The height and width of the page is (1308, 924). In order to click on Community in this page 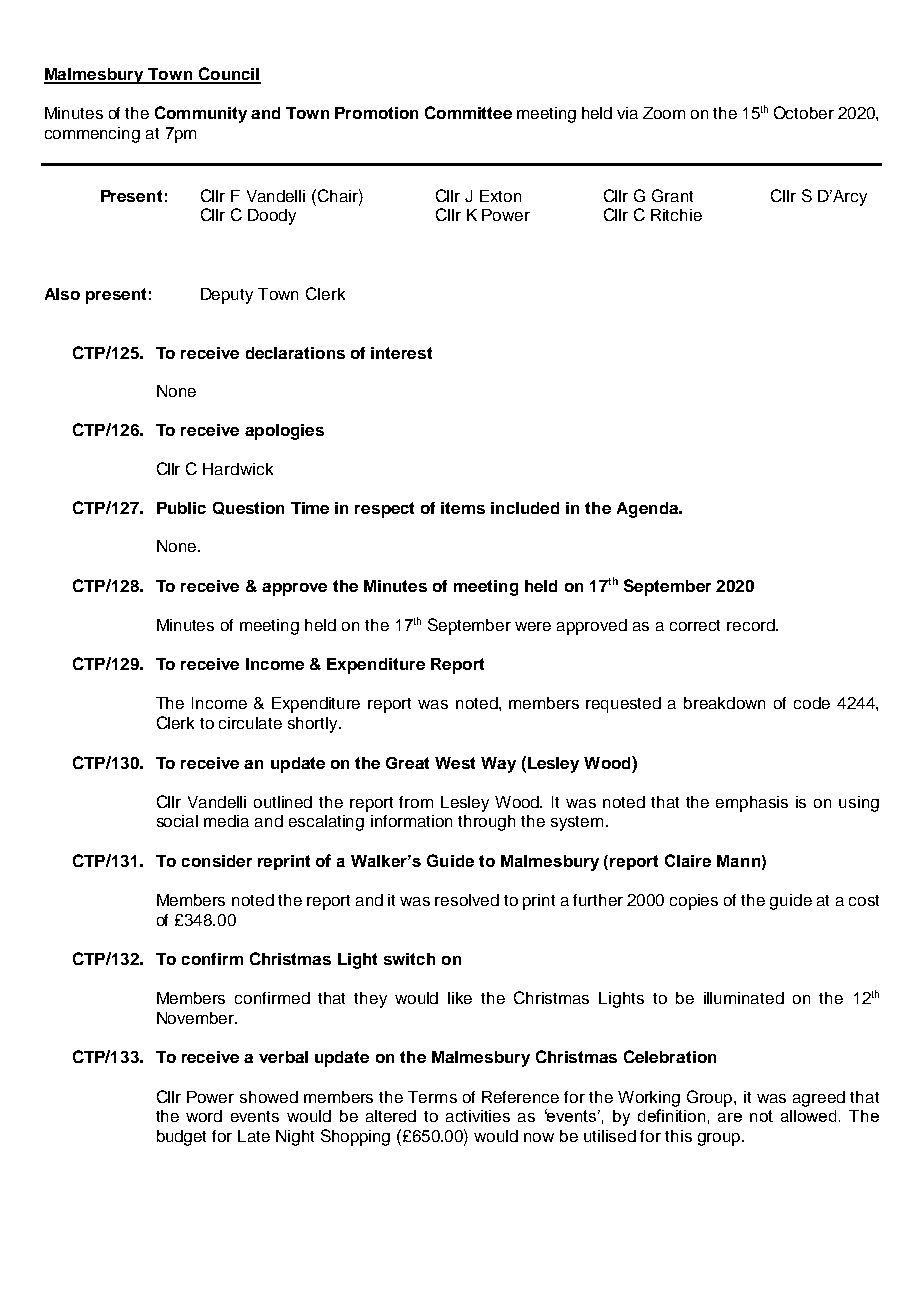, I will do `click(201, 114)`.
